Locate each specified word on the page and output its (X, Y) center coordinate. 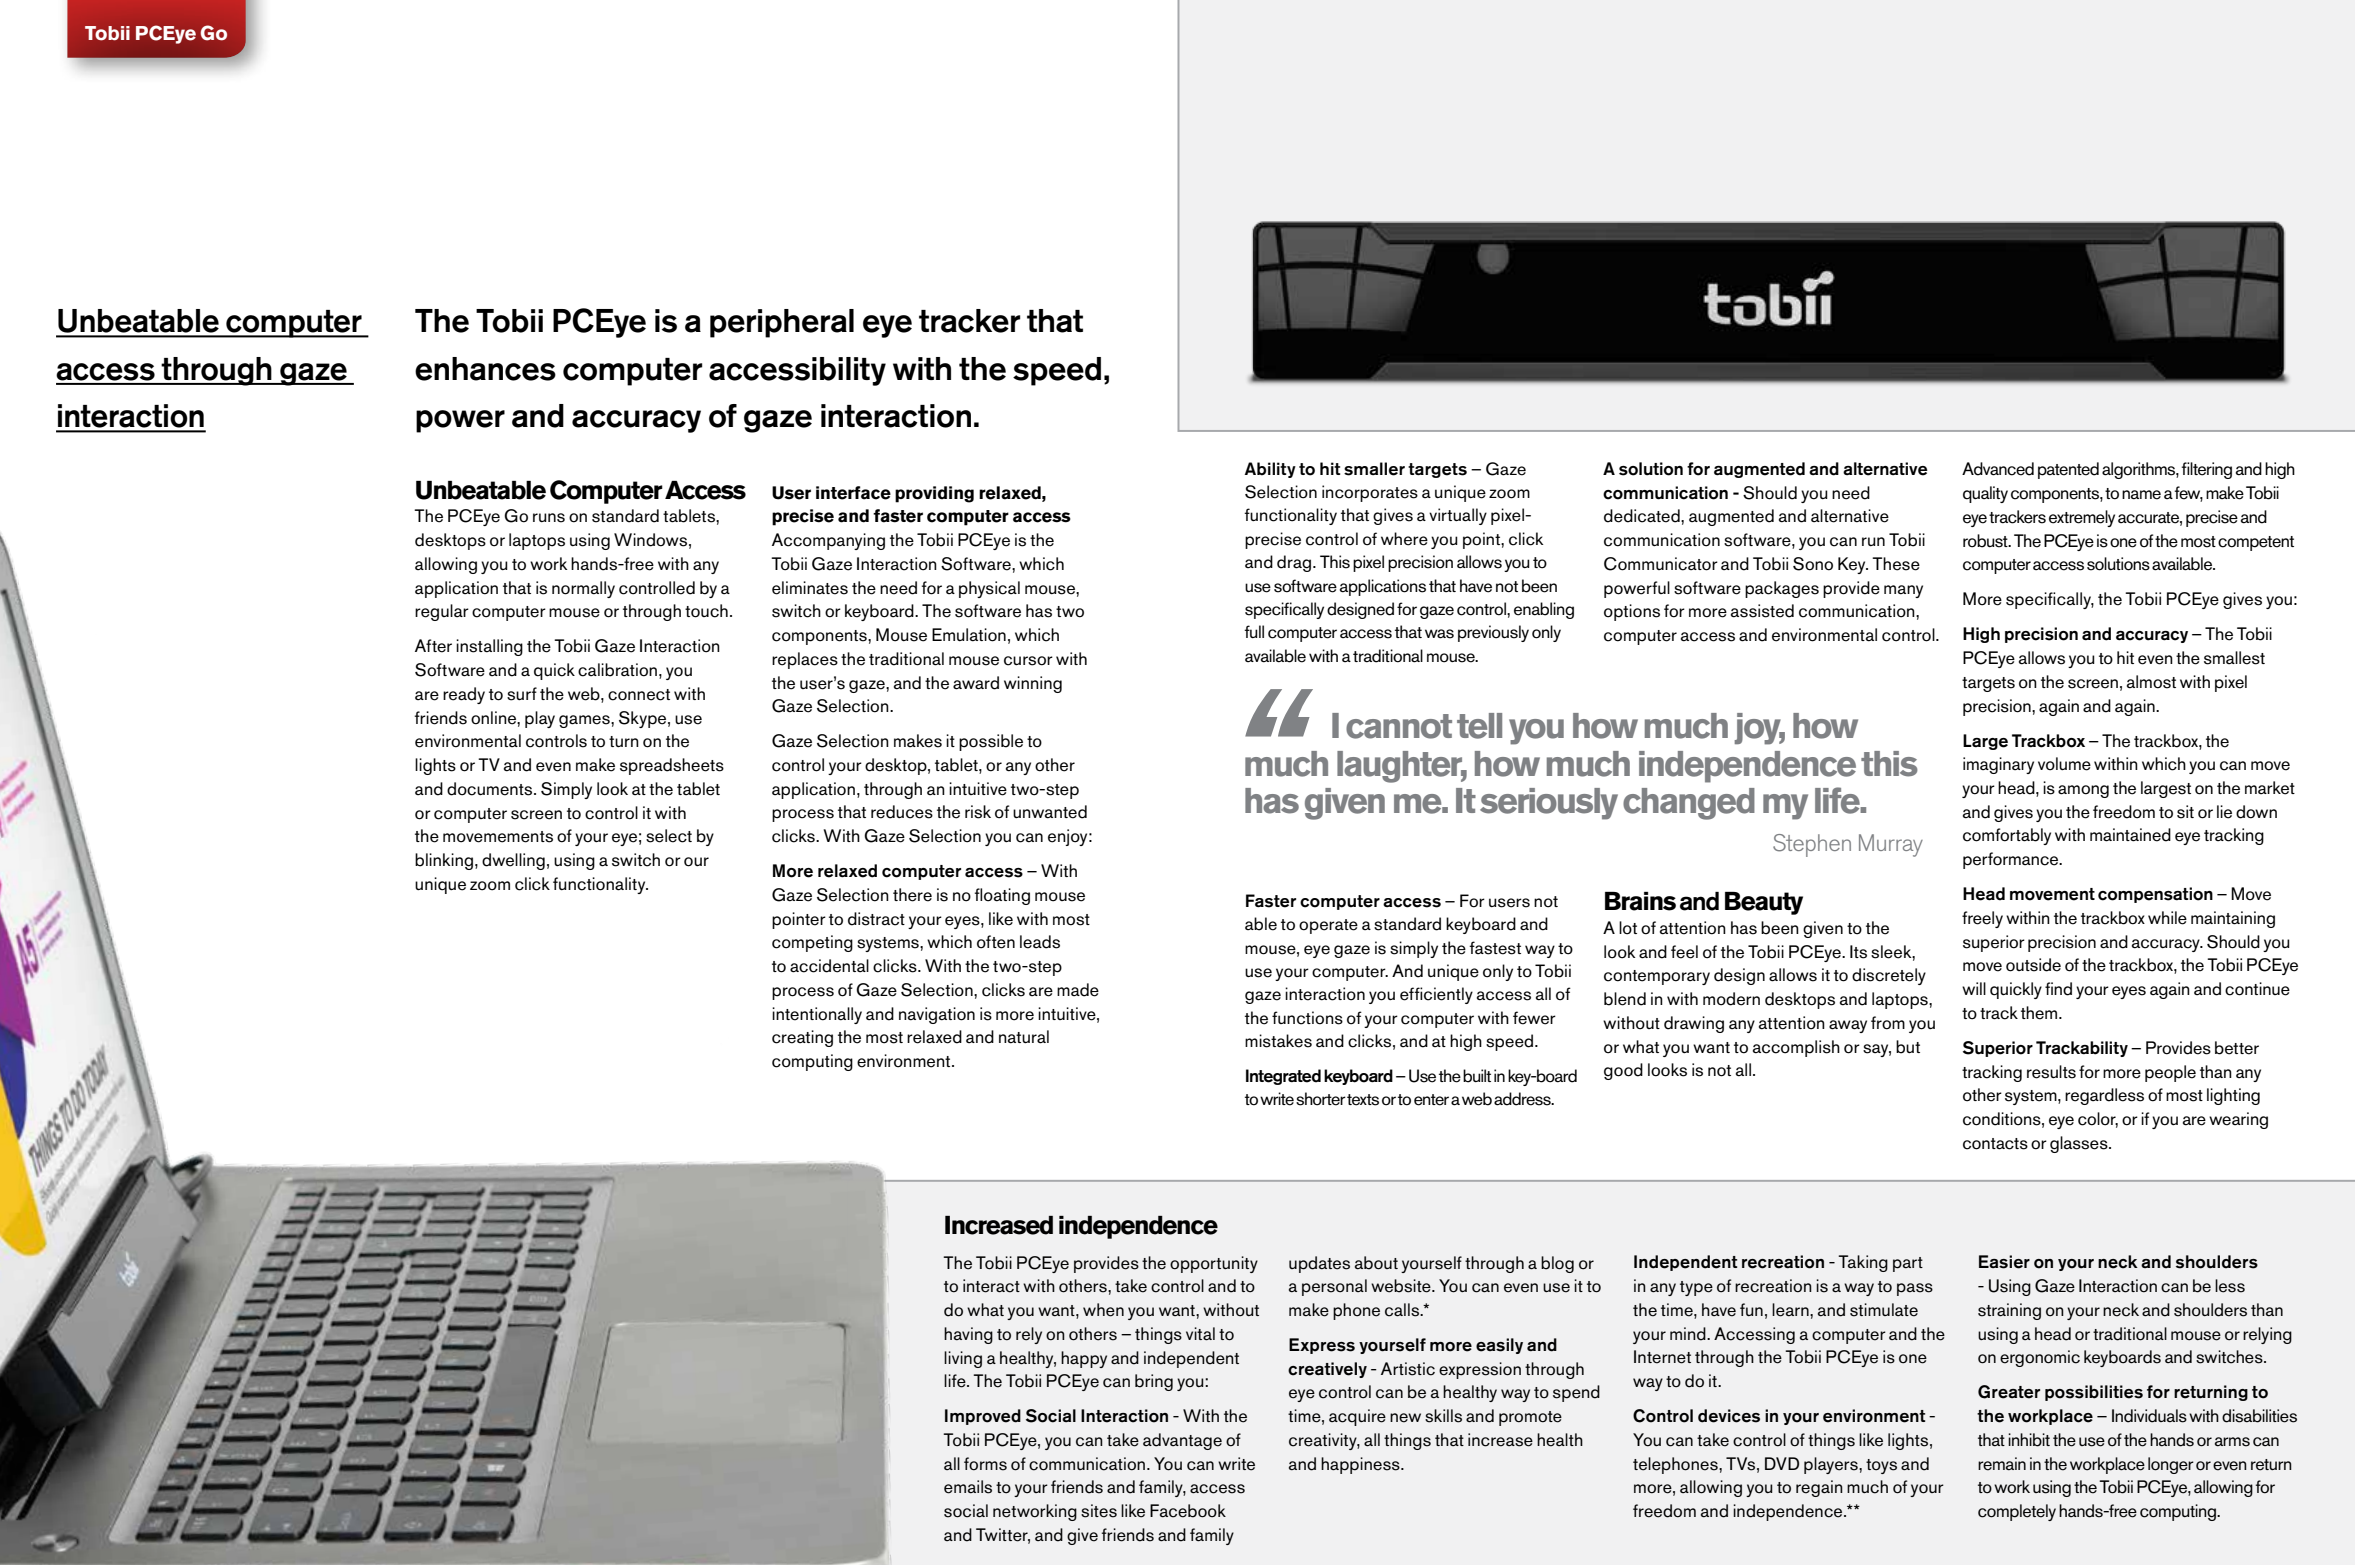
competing (812, 943)
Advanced (1998, 469)
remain (2002, 1464)
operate (1328, 926)
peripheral (782, 323)
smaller (1374, 469)
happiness (1361, 1465)
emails (968, 1487)
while (2167, 918)
